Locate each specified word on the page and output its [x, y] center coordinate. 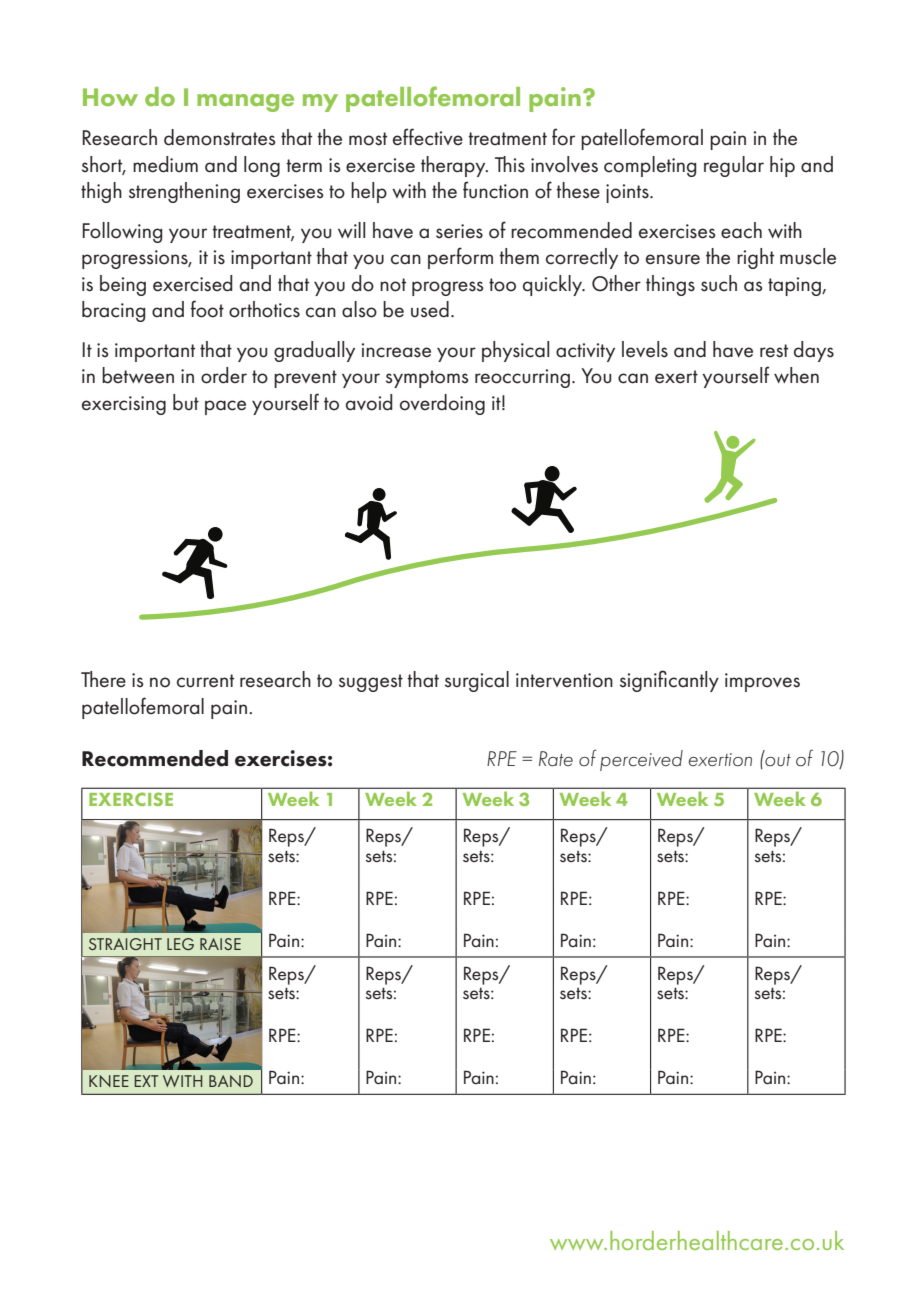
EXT [146, 1081]
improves [762, 682]
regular [734, 166]
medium [165, 164]
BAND [231, 1081]
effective [428, 137]
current [205, 681]
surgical [477, 681]
